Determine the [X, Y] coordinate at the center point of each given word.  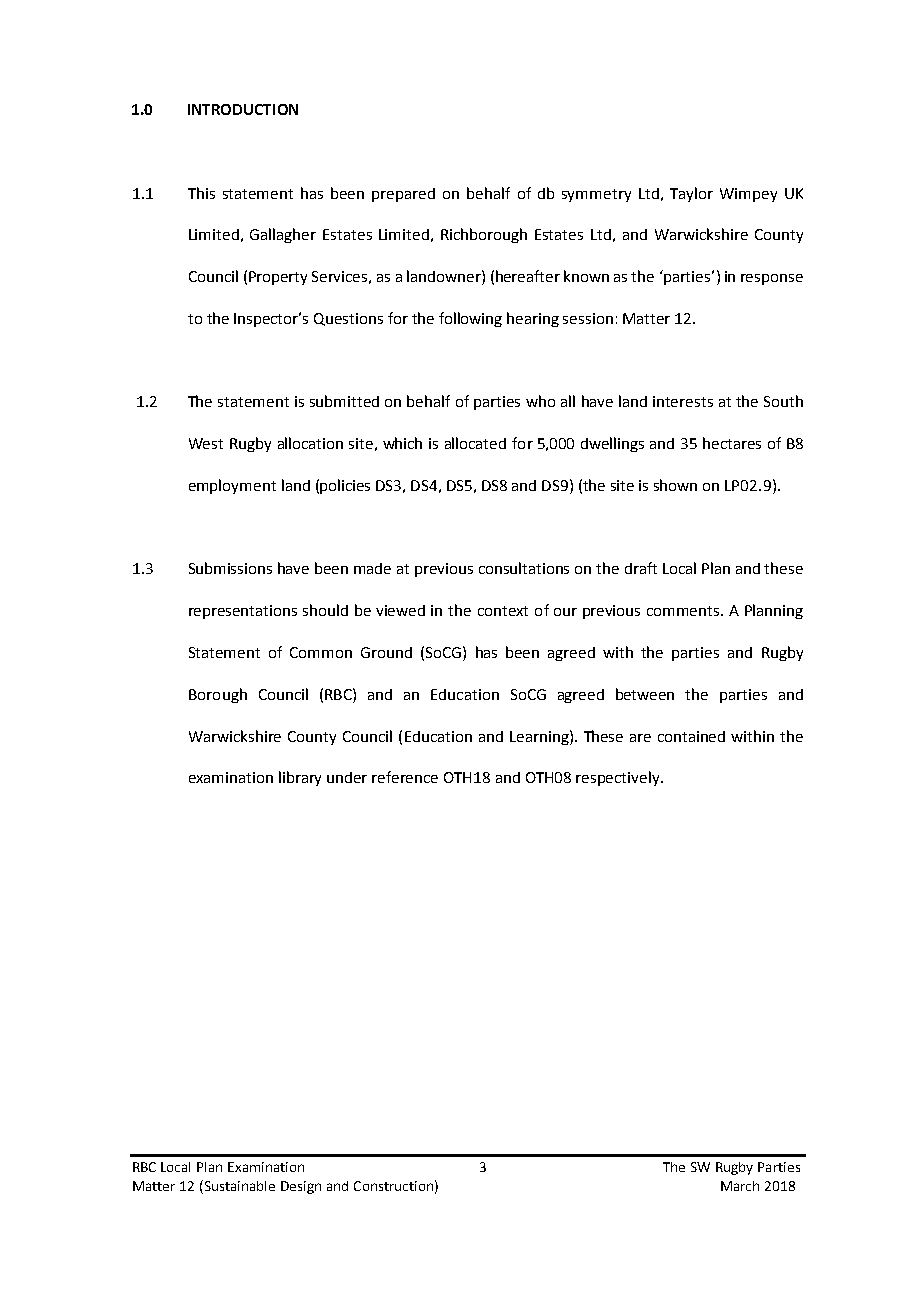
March [740, 1186]
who [540, 401]
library [300, 778]
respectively [619, 778]
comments [684, 611]
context [503, 611]
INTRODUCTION [243, 109]
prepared [403, 195]
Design [301, 1187]
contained [691, 736]
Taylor [691, 194]
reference [405, 777]
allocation [310, 443]
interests [683, 401]
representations [243, 612]
